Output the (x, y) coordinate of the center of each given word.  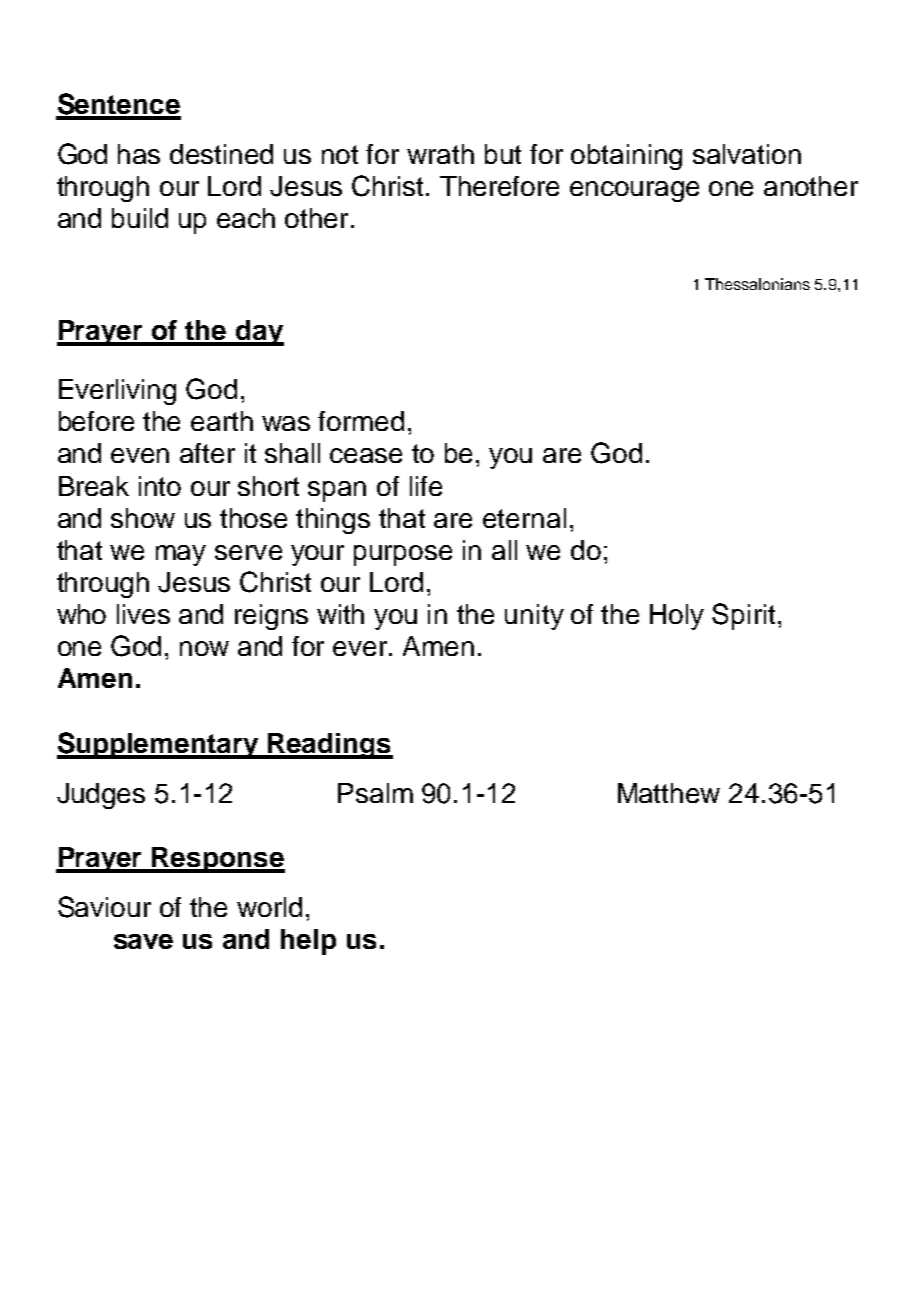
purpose (403, 555)
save (143, 941)
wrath (440, 154)
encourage (634, 191)
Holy (677, 617)
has (139, 154)
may (181, 555)
